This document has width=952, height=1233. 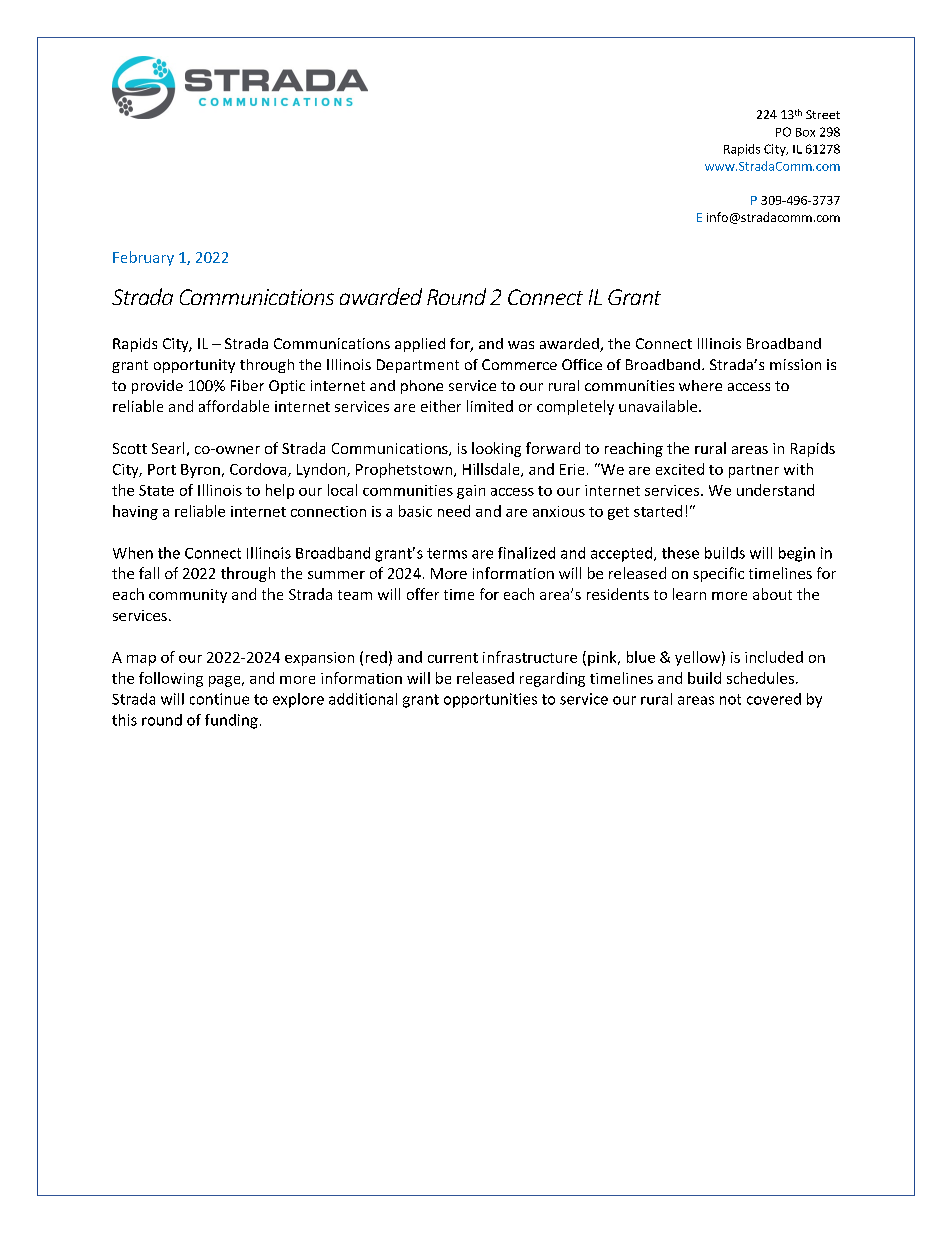 What do you see at coordinates (219, 699) in the document?
I see `continue` at bounding box center [219, 699].
